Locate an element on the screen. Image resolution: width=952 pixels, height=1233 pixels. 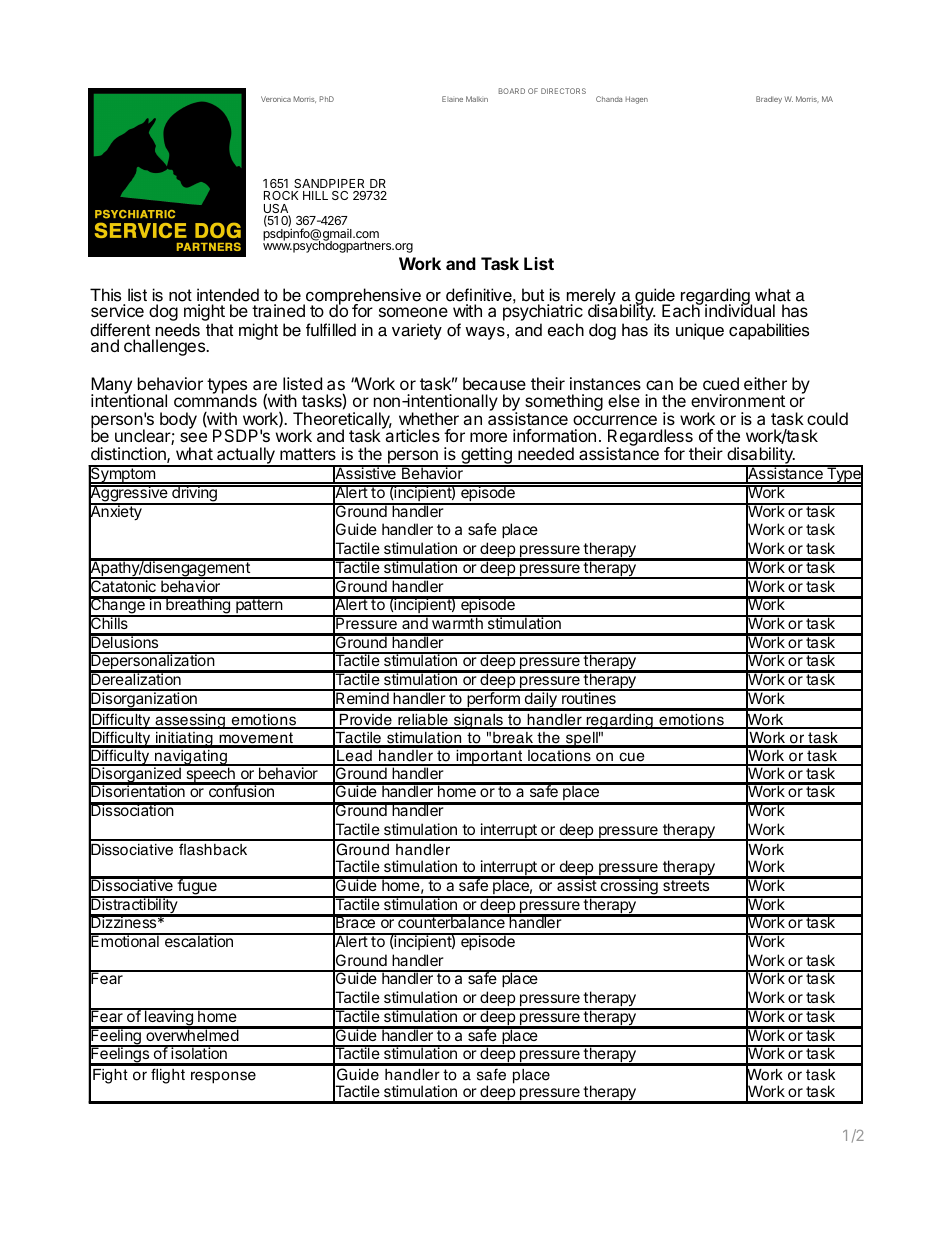
Malkin is located at coordinates (477, 99).
